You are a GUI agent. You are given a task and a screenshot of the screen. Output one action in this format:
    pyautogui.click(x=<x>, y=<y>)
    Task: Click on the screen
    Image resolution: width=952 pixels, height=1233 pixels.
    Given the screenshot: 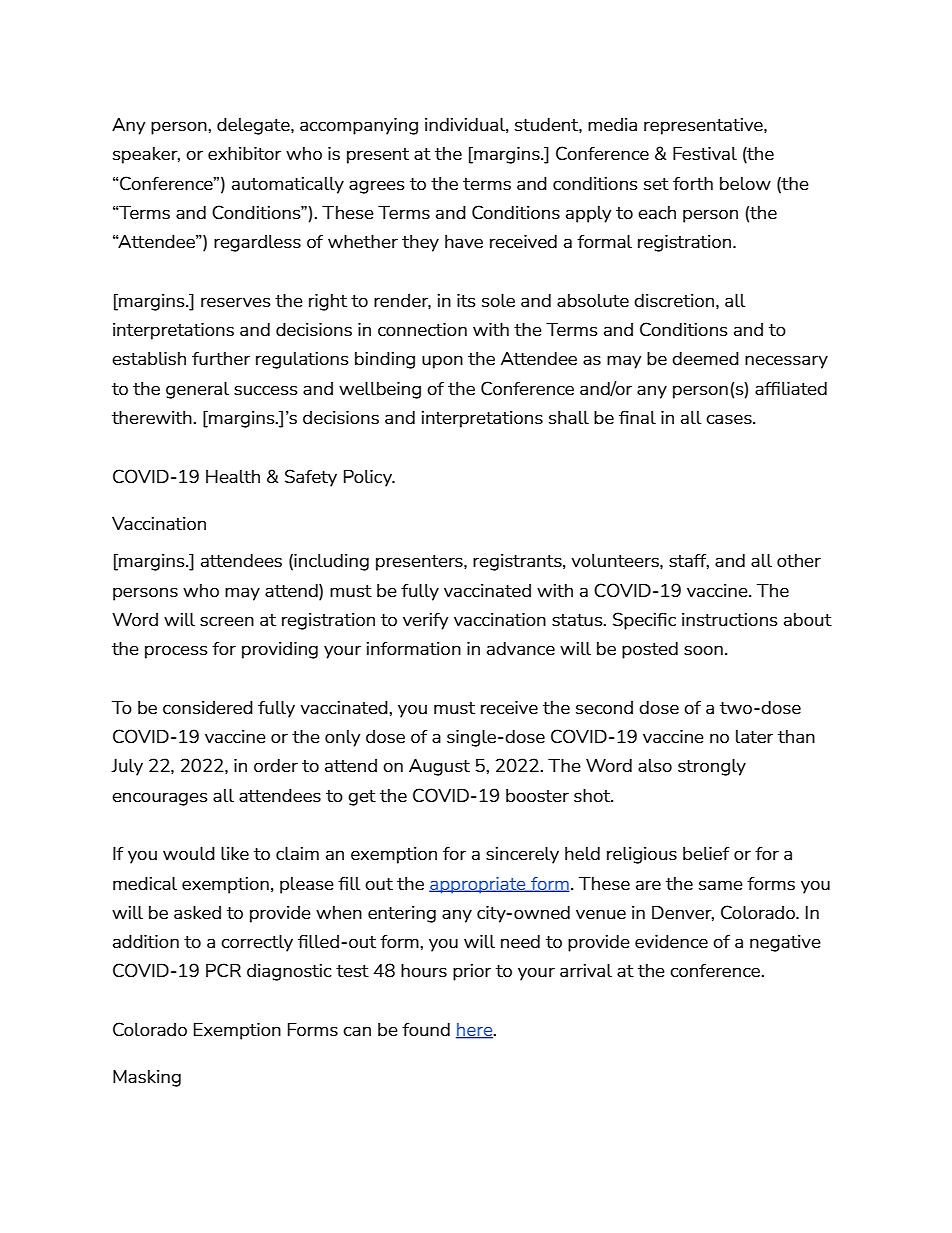 What is the action you would take?
    pyautogui.click(x=227, y=621)
